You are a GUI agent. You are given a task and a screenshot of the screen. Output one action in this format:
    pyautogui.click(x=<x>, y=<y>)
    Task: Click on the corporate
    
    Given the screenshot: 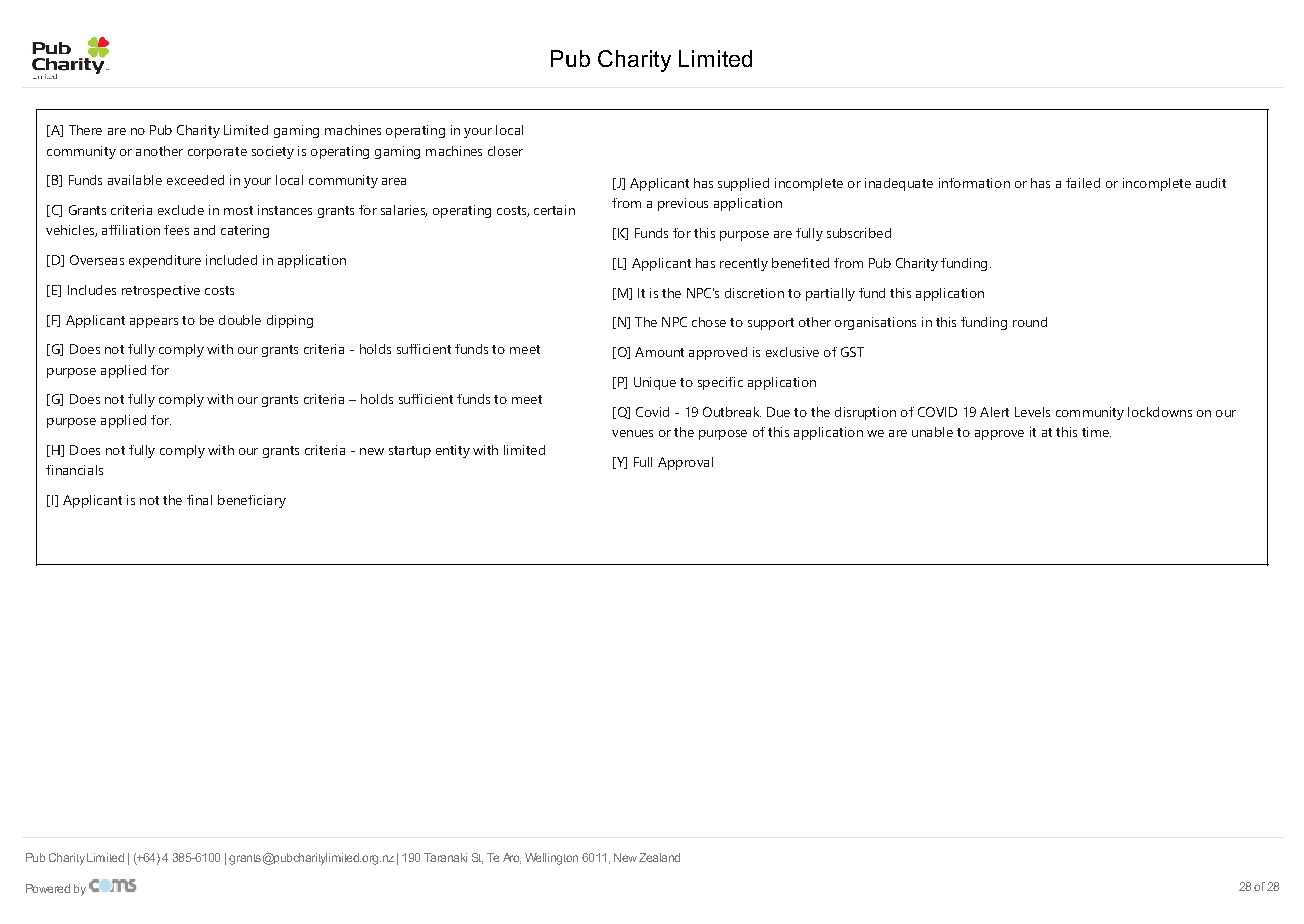 What is the action you would take?
    pyautogui.click(x=217, y=153)
